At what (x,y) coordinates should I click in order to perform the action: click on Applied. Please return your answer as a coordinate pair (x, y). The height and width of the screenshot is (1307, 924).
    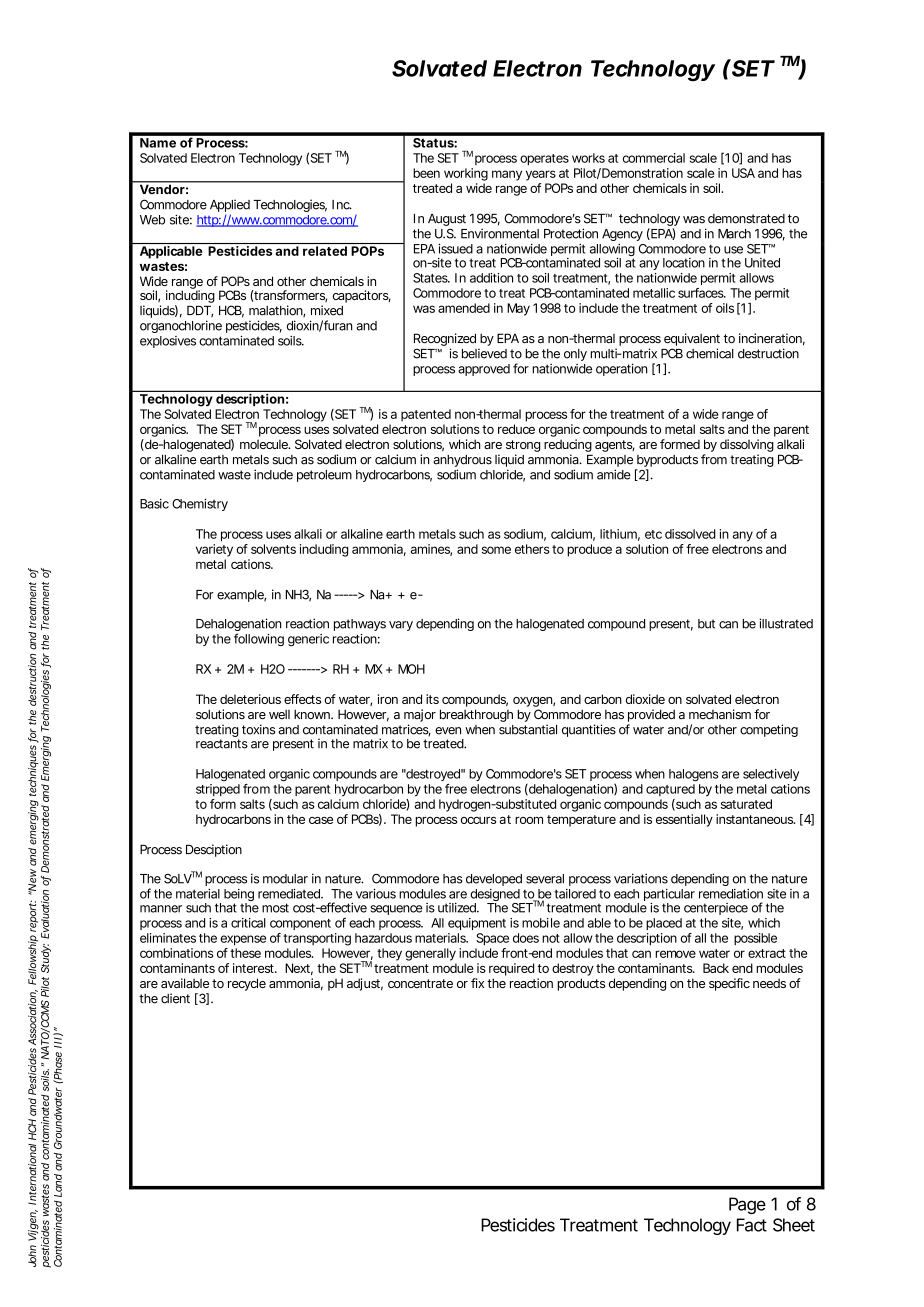
    Looking at the image, I should click on (230, 205).
